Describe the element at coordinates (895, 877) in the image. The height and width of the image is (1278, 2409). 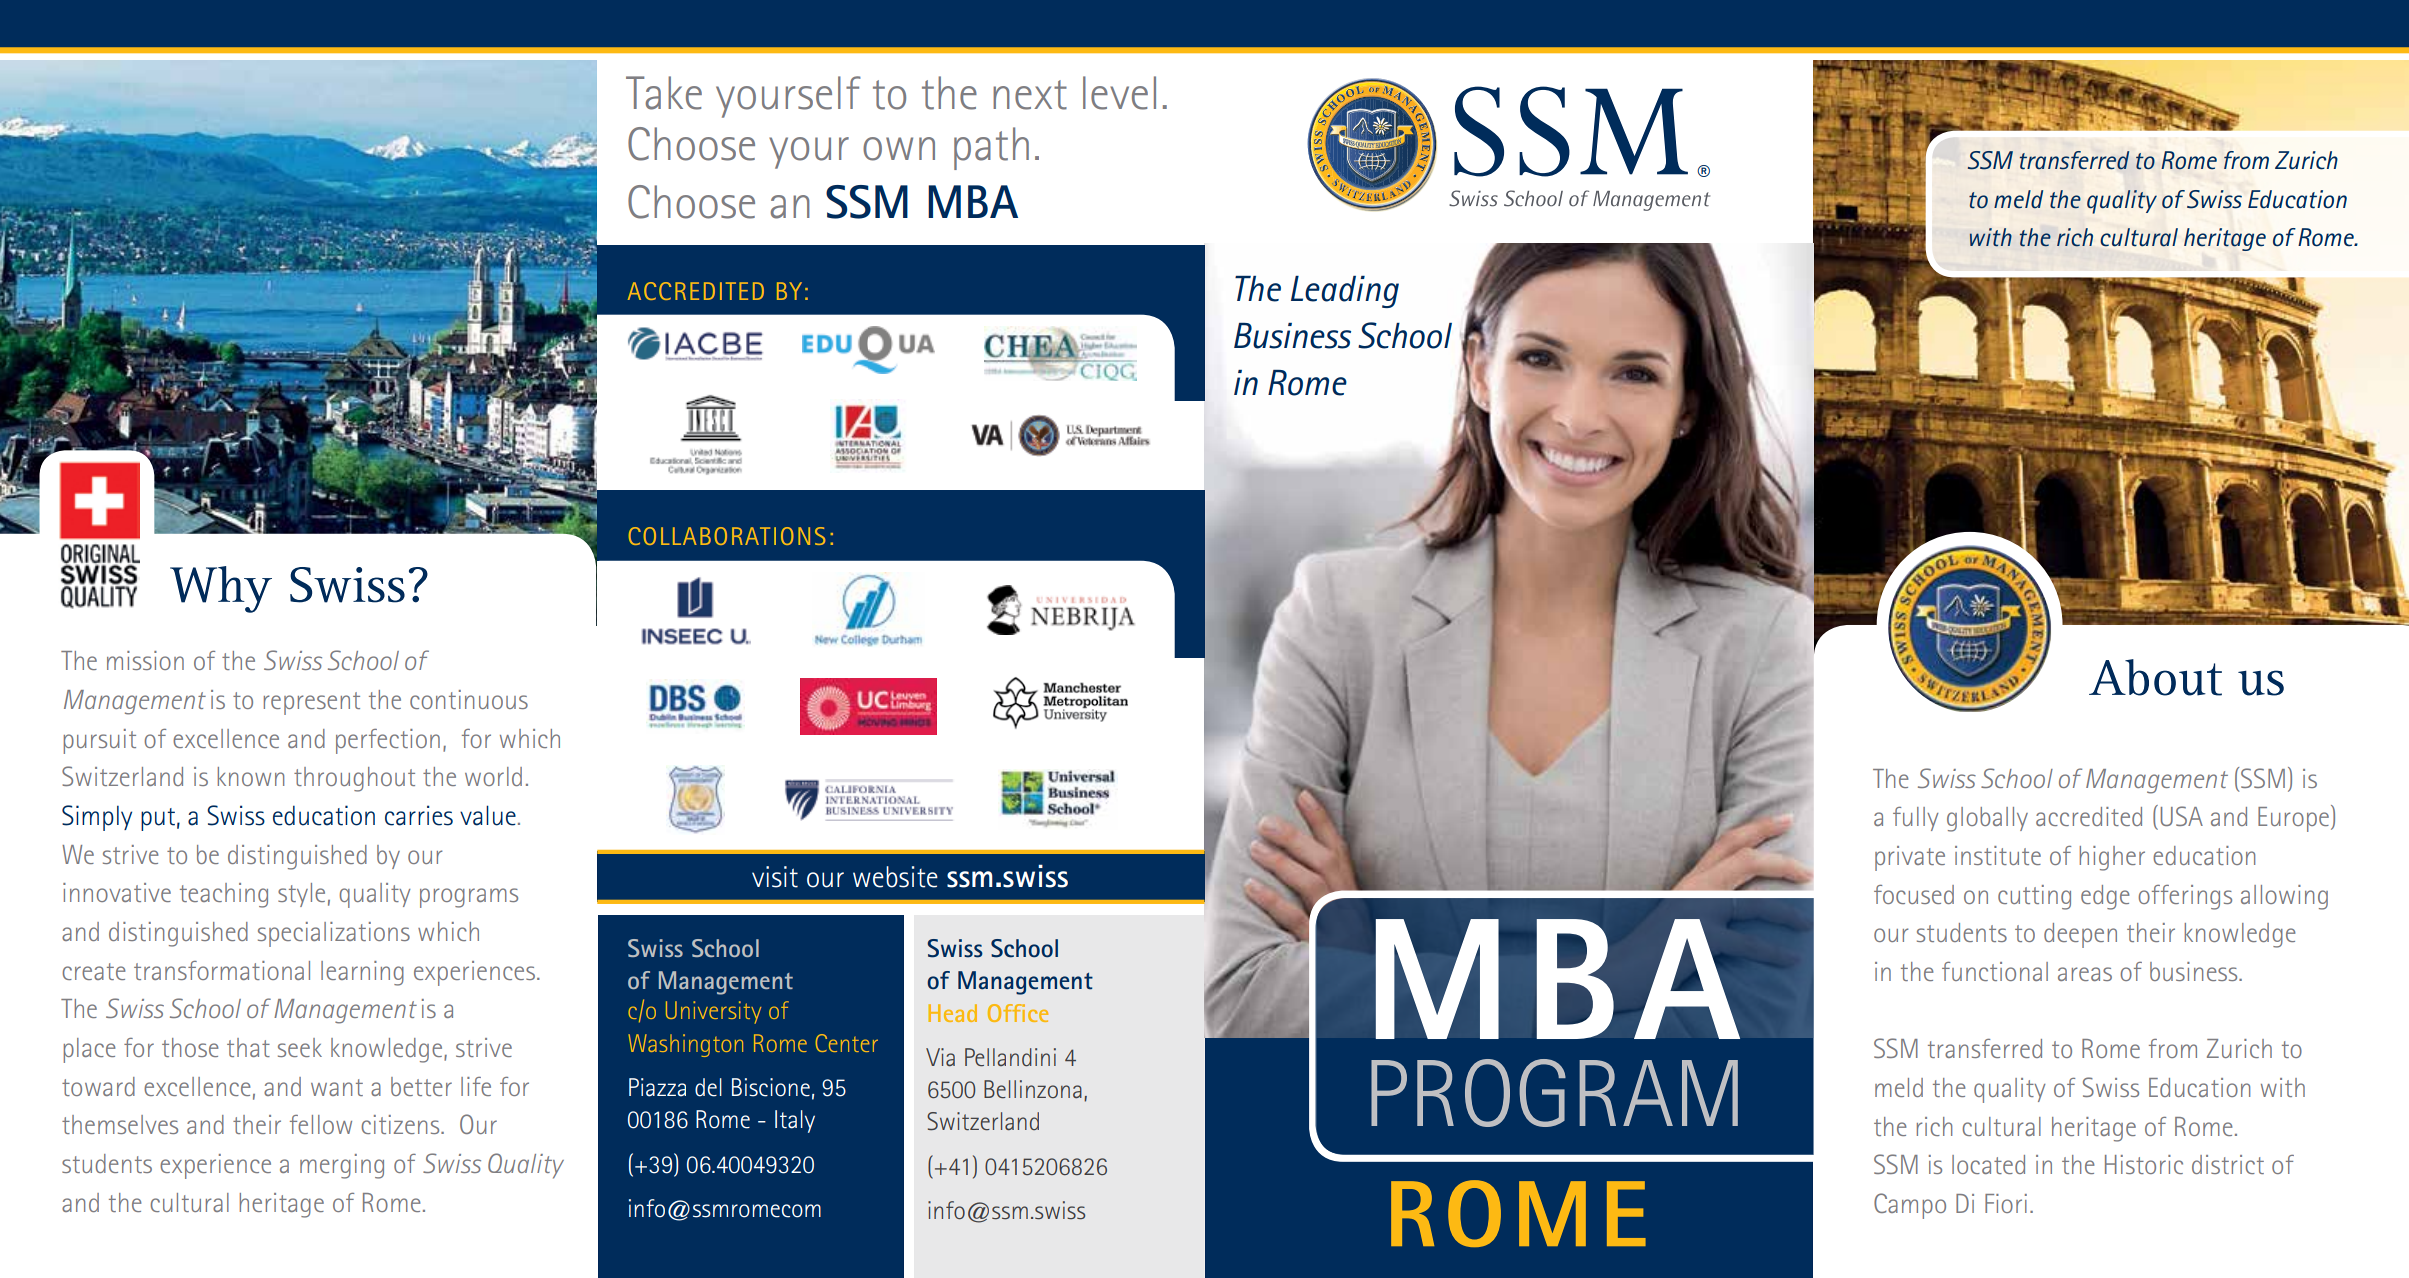
I see `website` at that location.
